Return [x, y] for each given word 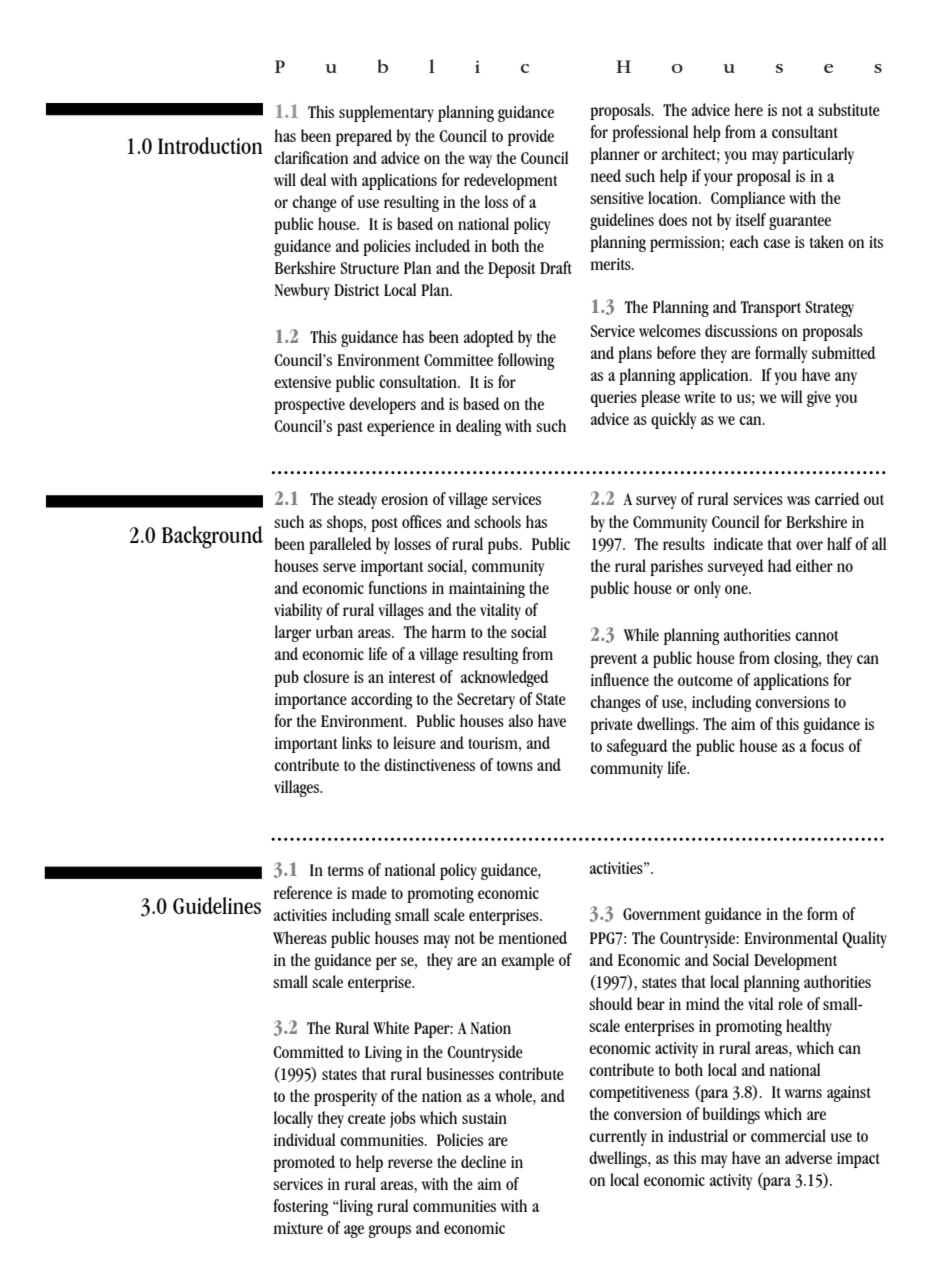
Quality [864, 939]
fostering [301, 1207]
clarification [311, 157]
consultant [805, 131]
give [819, 399]
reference [303, 892]
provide [531, 137]
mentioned [533, 937]
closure [326, 676]
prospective [309, 406]
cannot [817, 635]
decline [483, 1161]
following [526, 361]
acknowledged [505, 678]
